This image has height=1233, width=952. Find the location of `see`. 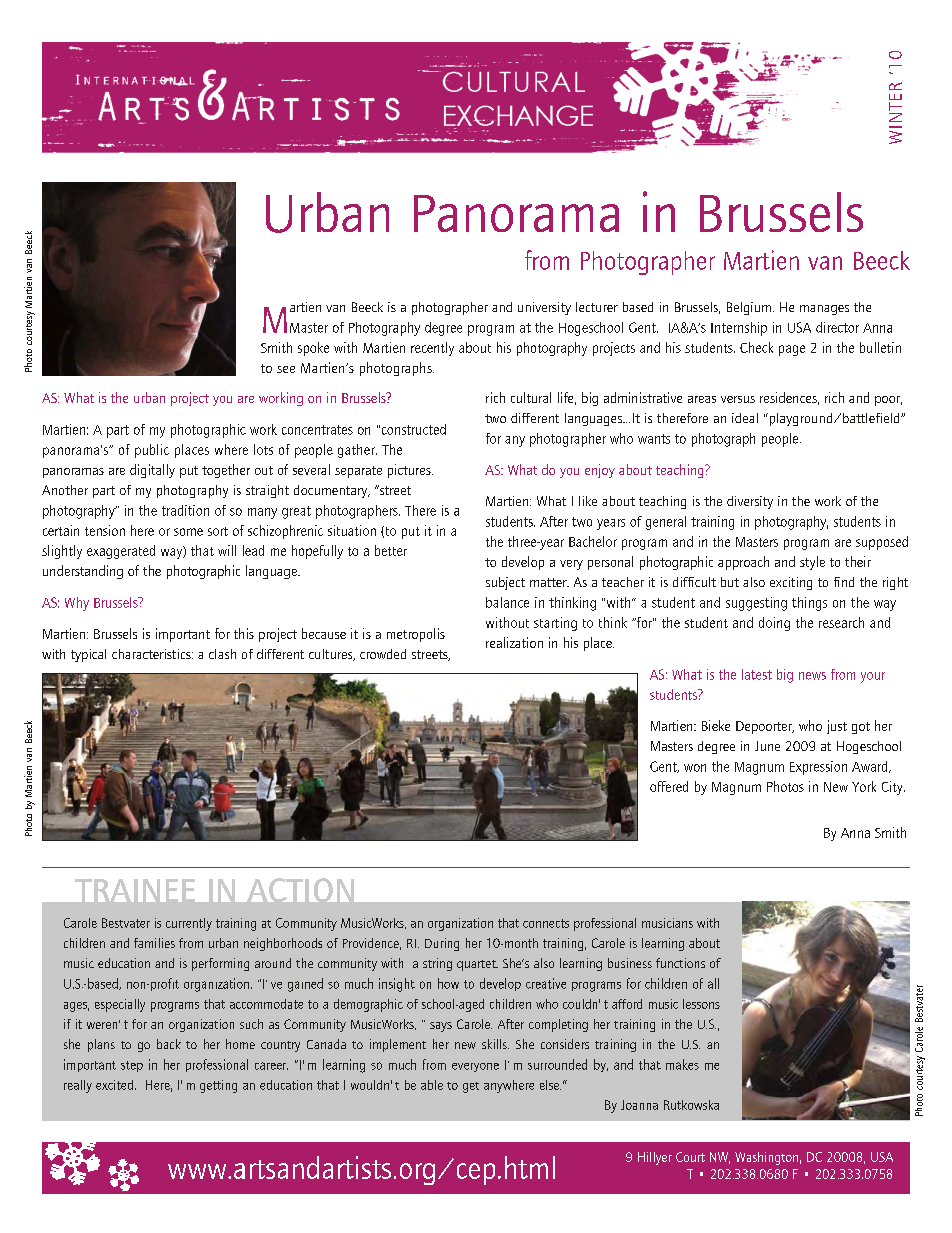

see is located at coordinates (286, 369).
